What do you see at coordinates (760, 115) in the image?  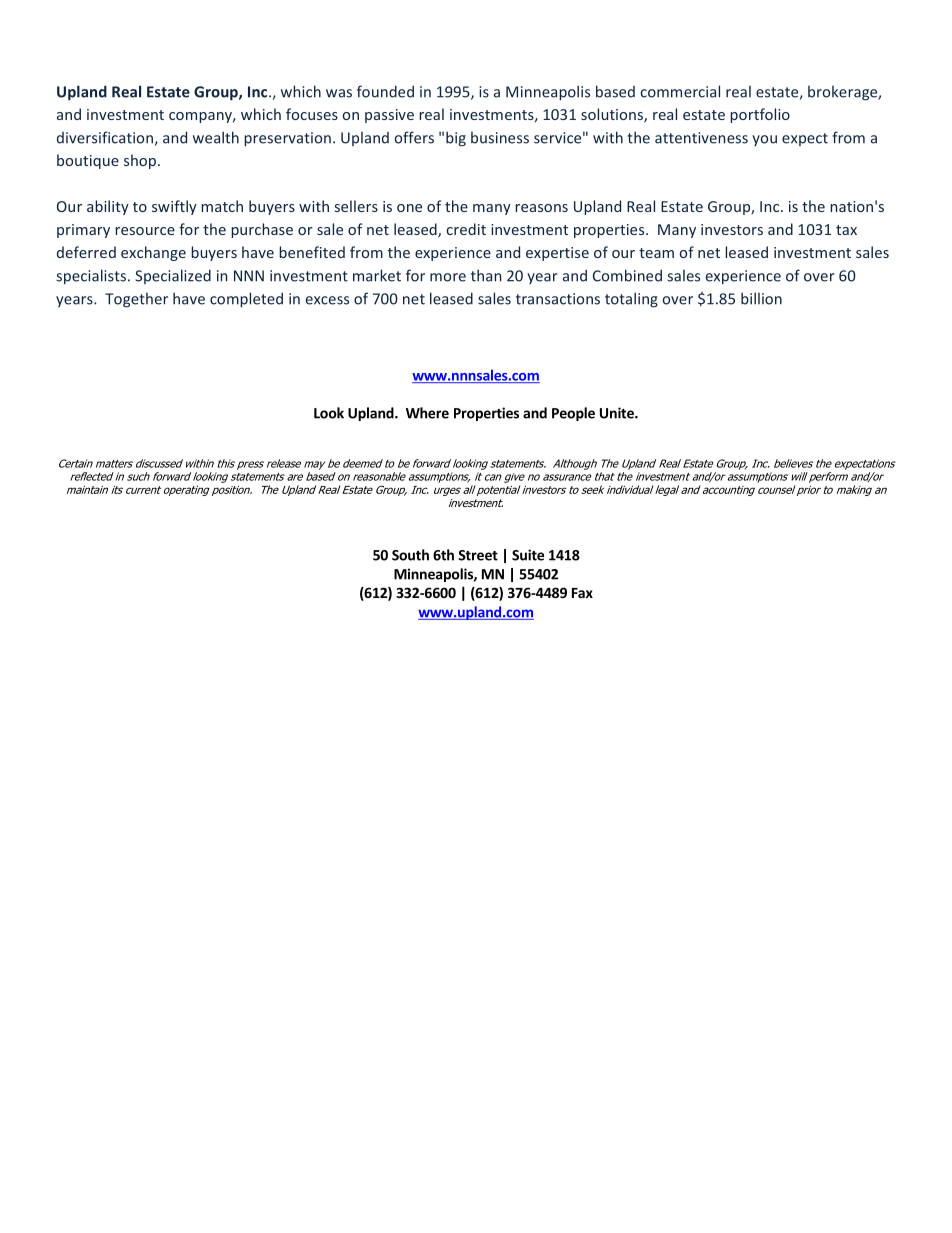 I see `portfolio` at bounding box center [760, 115].
